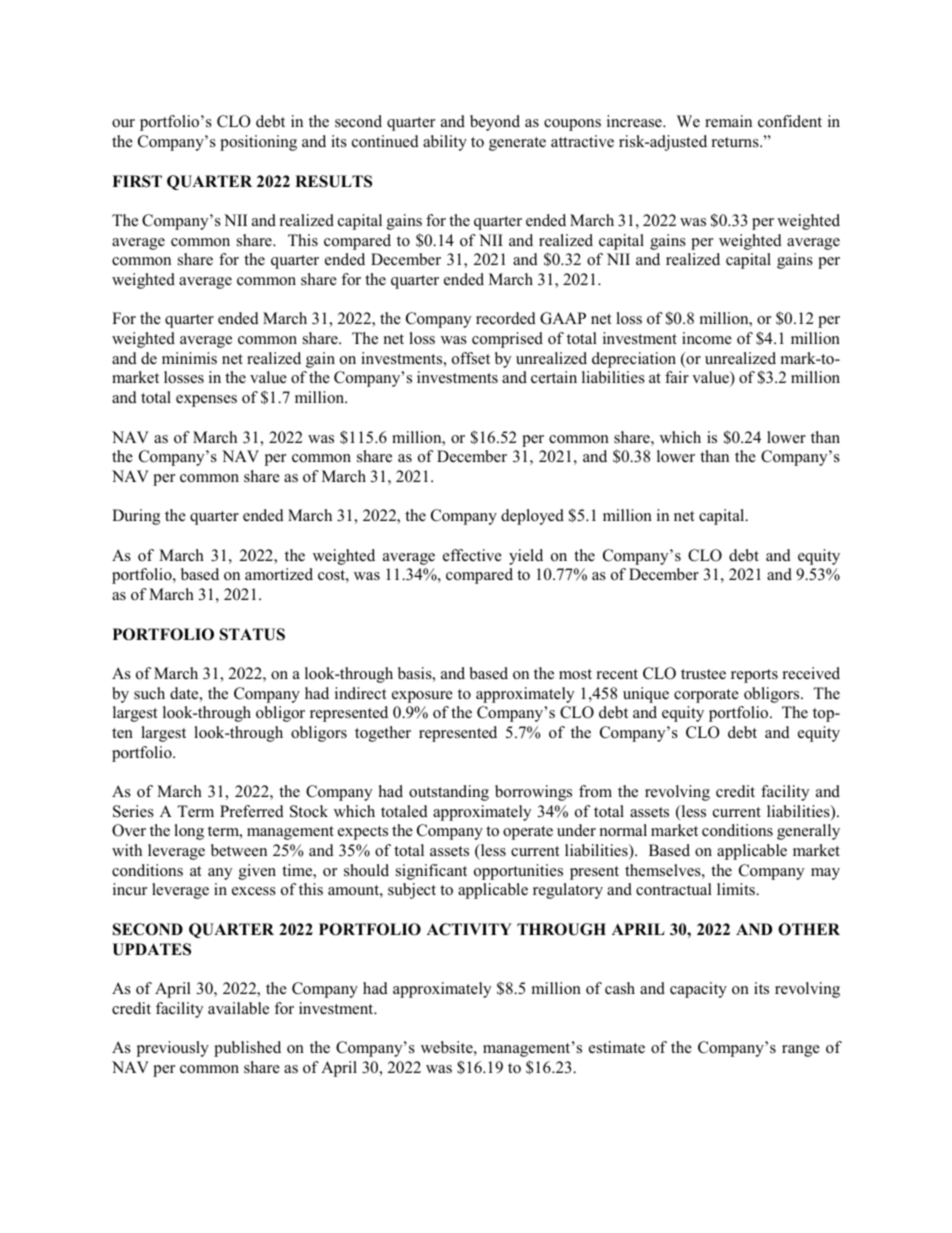  I want to click on capacity, so click(698, 990).
